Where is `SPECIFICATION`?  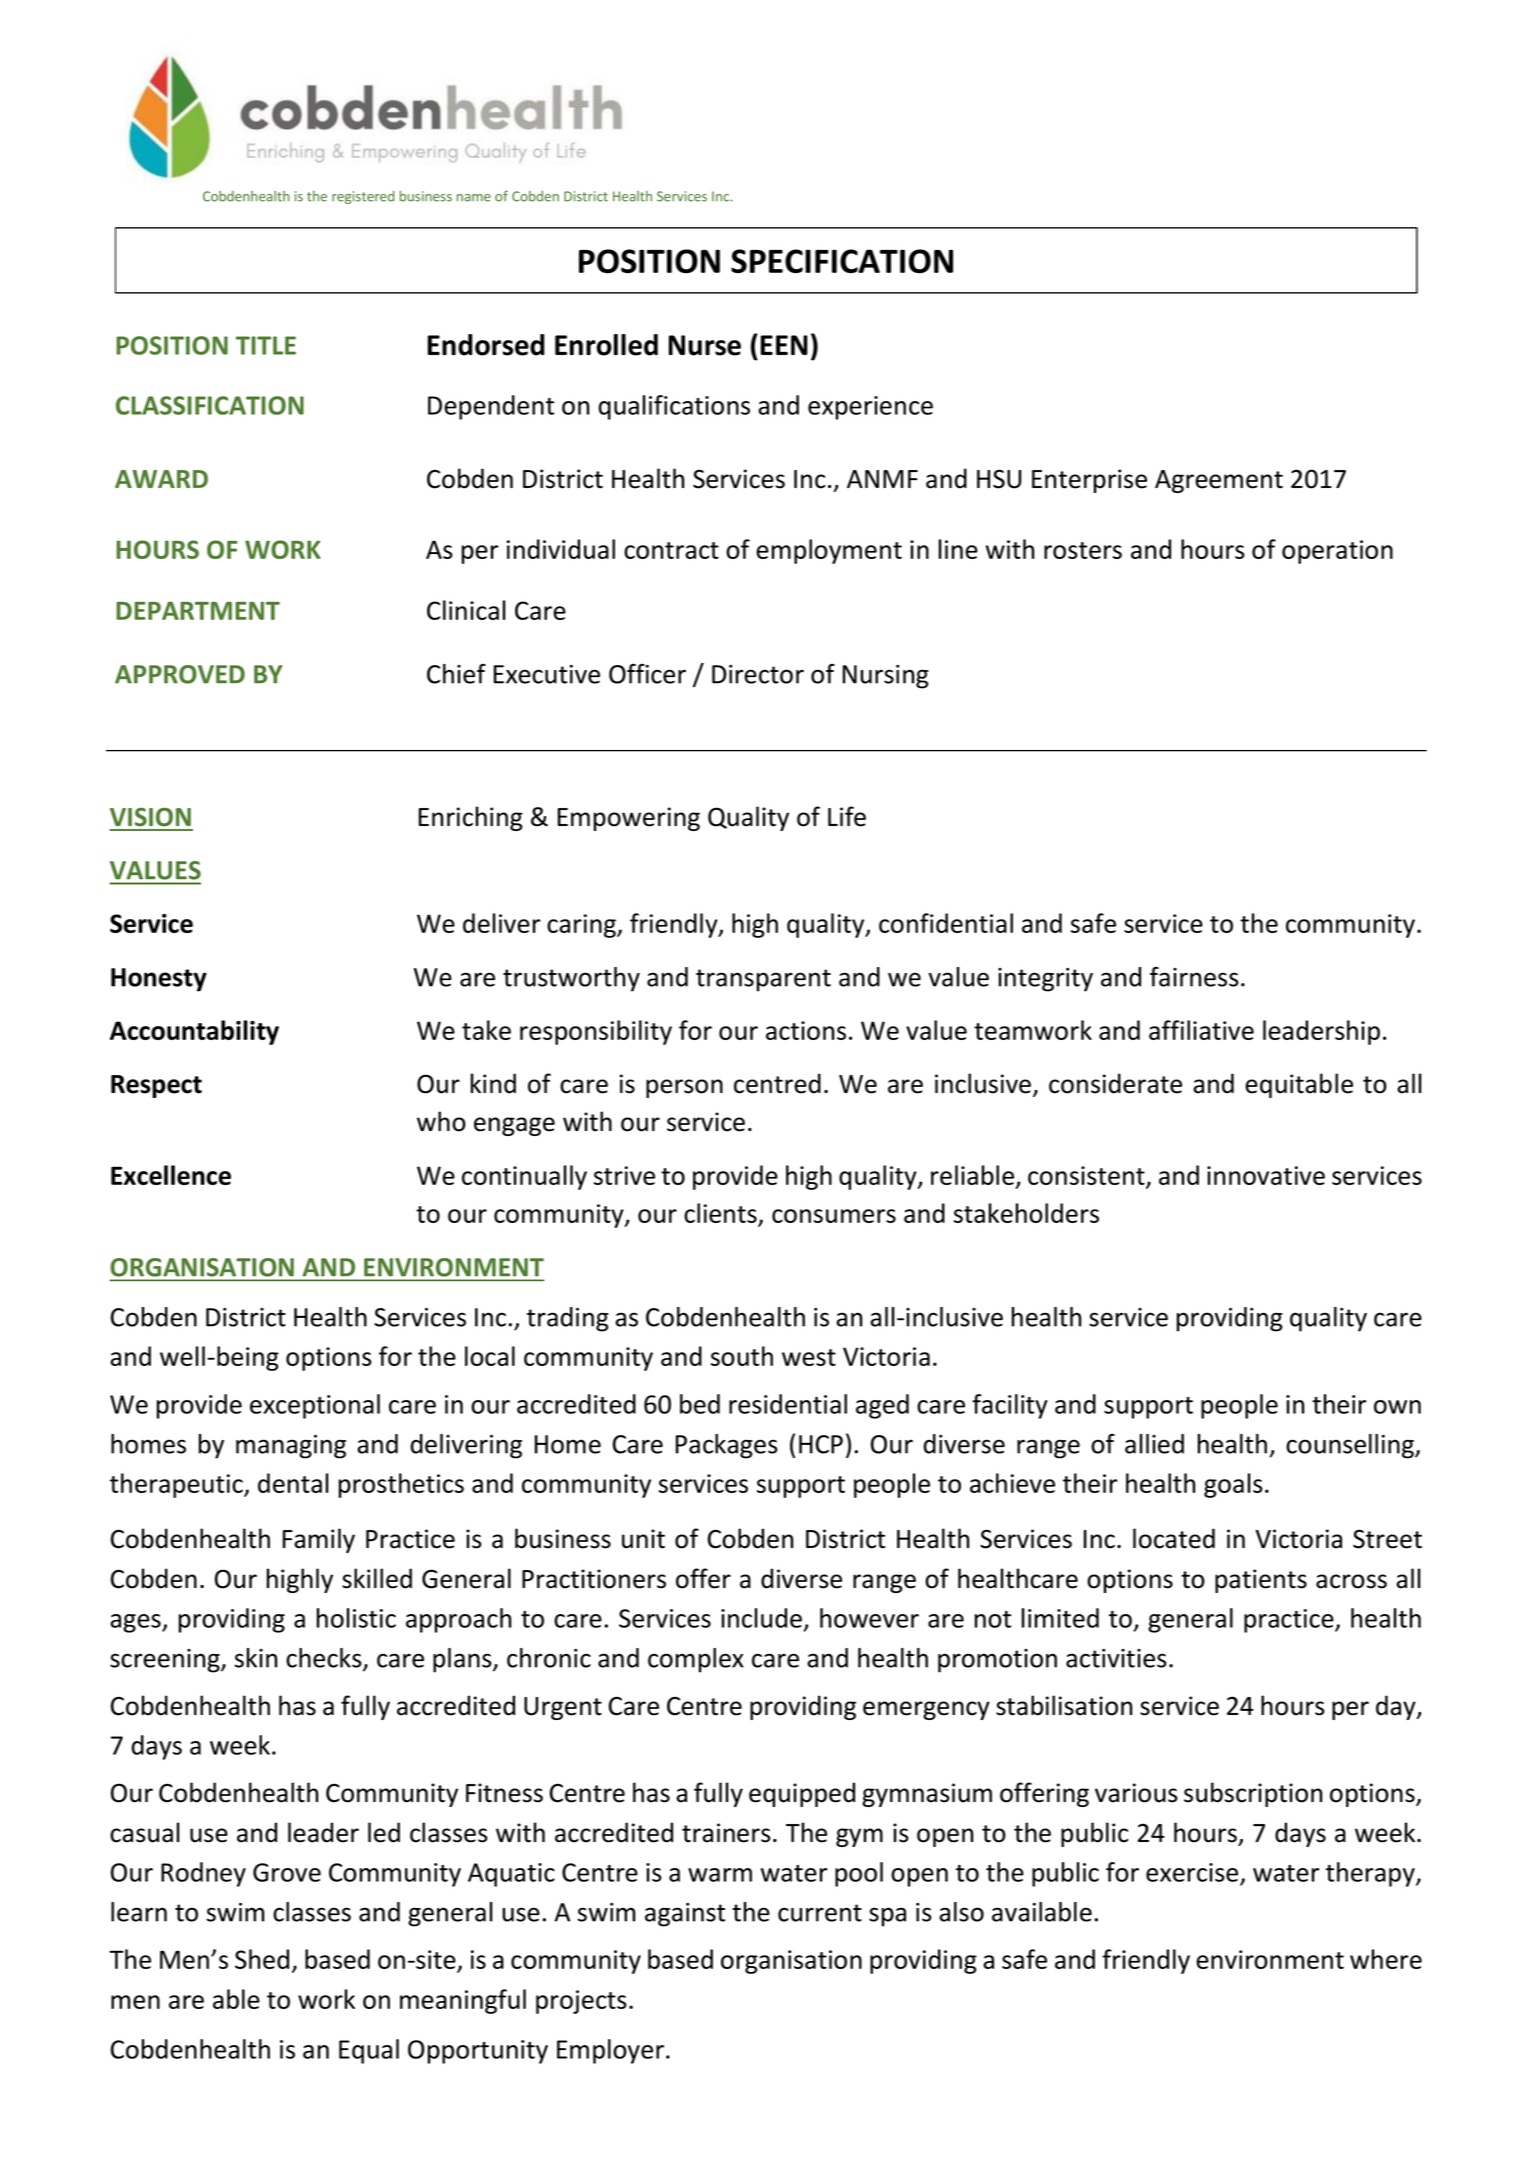 SPECIFICATION is located at coordinates (842, 261).
